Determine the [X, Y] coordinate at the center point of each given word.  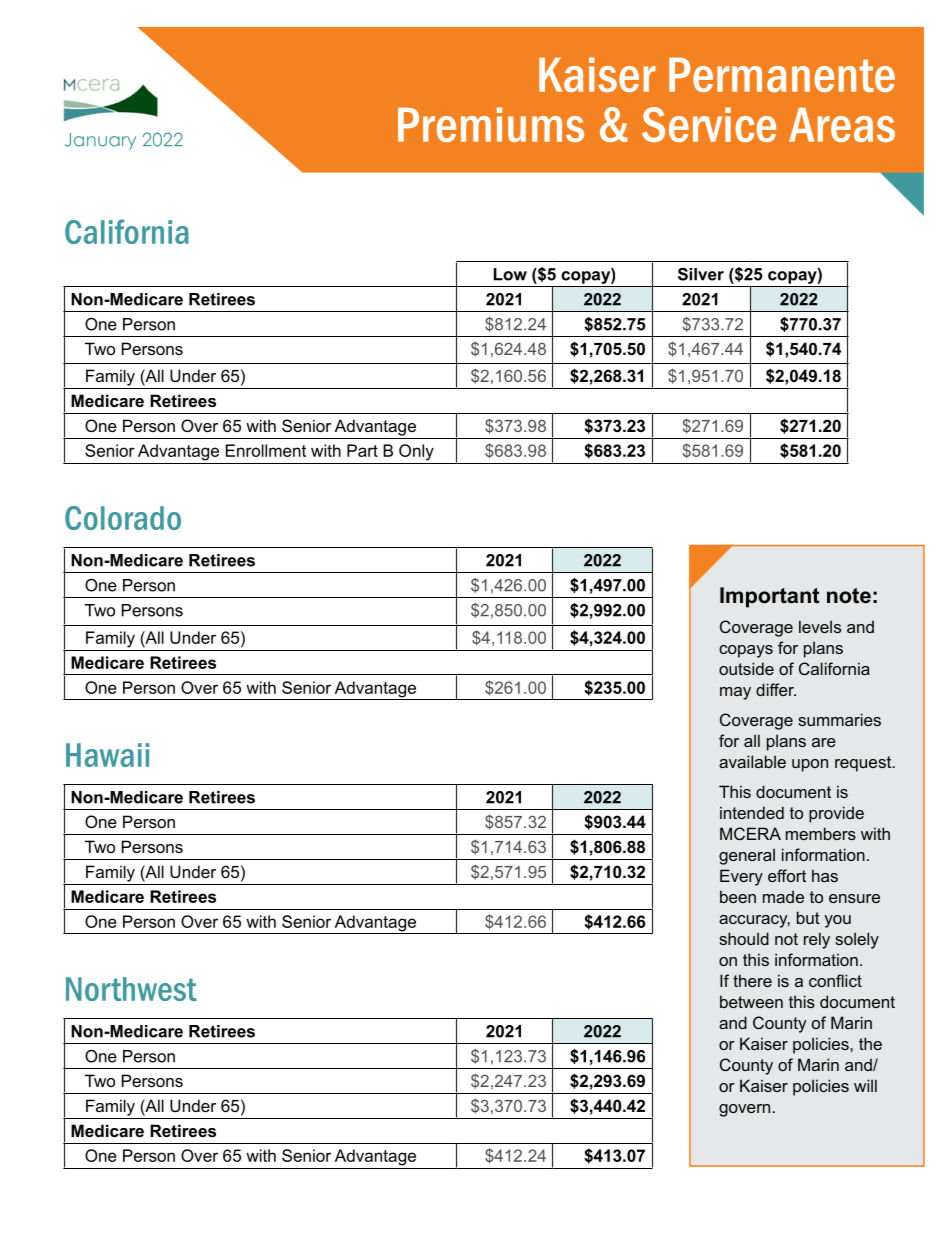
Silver [701, 274]
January [100, 141]
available [752, 761]
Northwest [131, 989]
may [735, 693]
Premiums [491, 124]
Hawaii [107, 755]
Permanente [782, 74]
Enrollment [266, 450]
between [751, 1001]
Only [416, 452]
